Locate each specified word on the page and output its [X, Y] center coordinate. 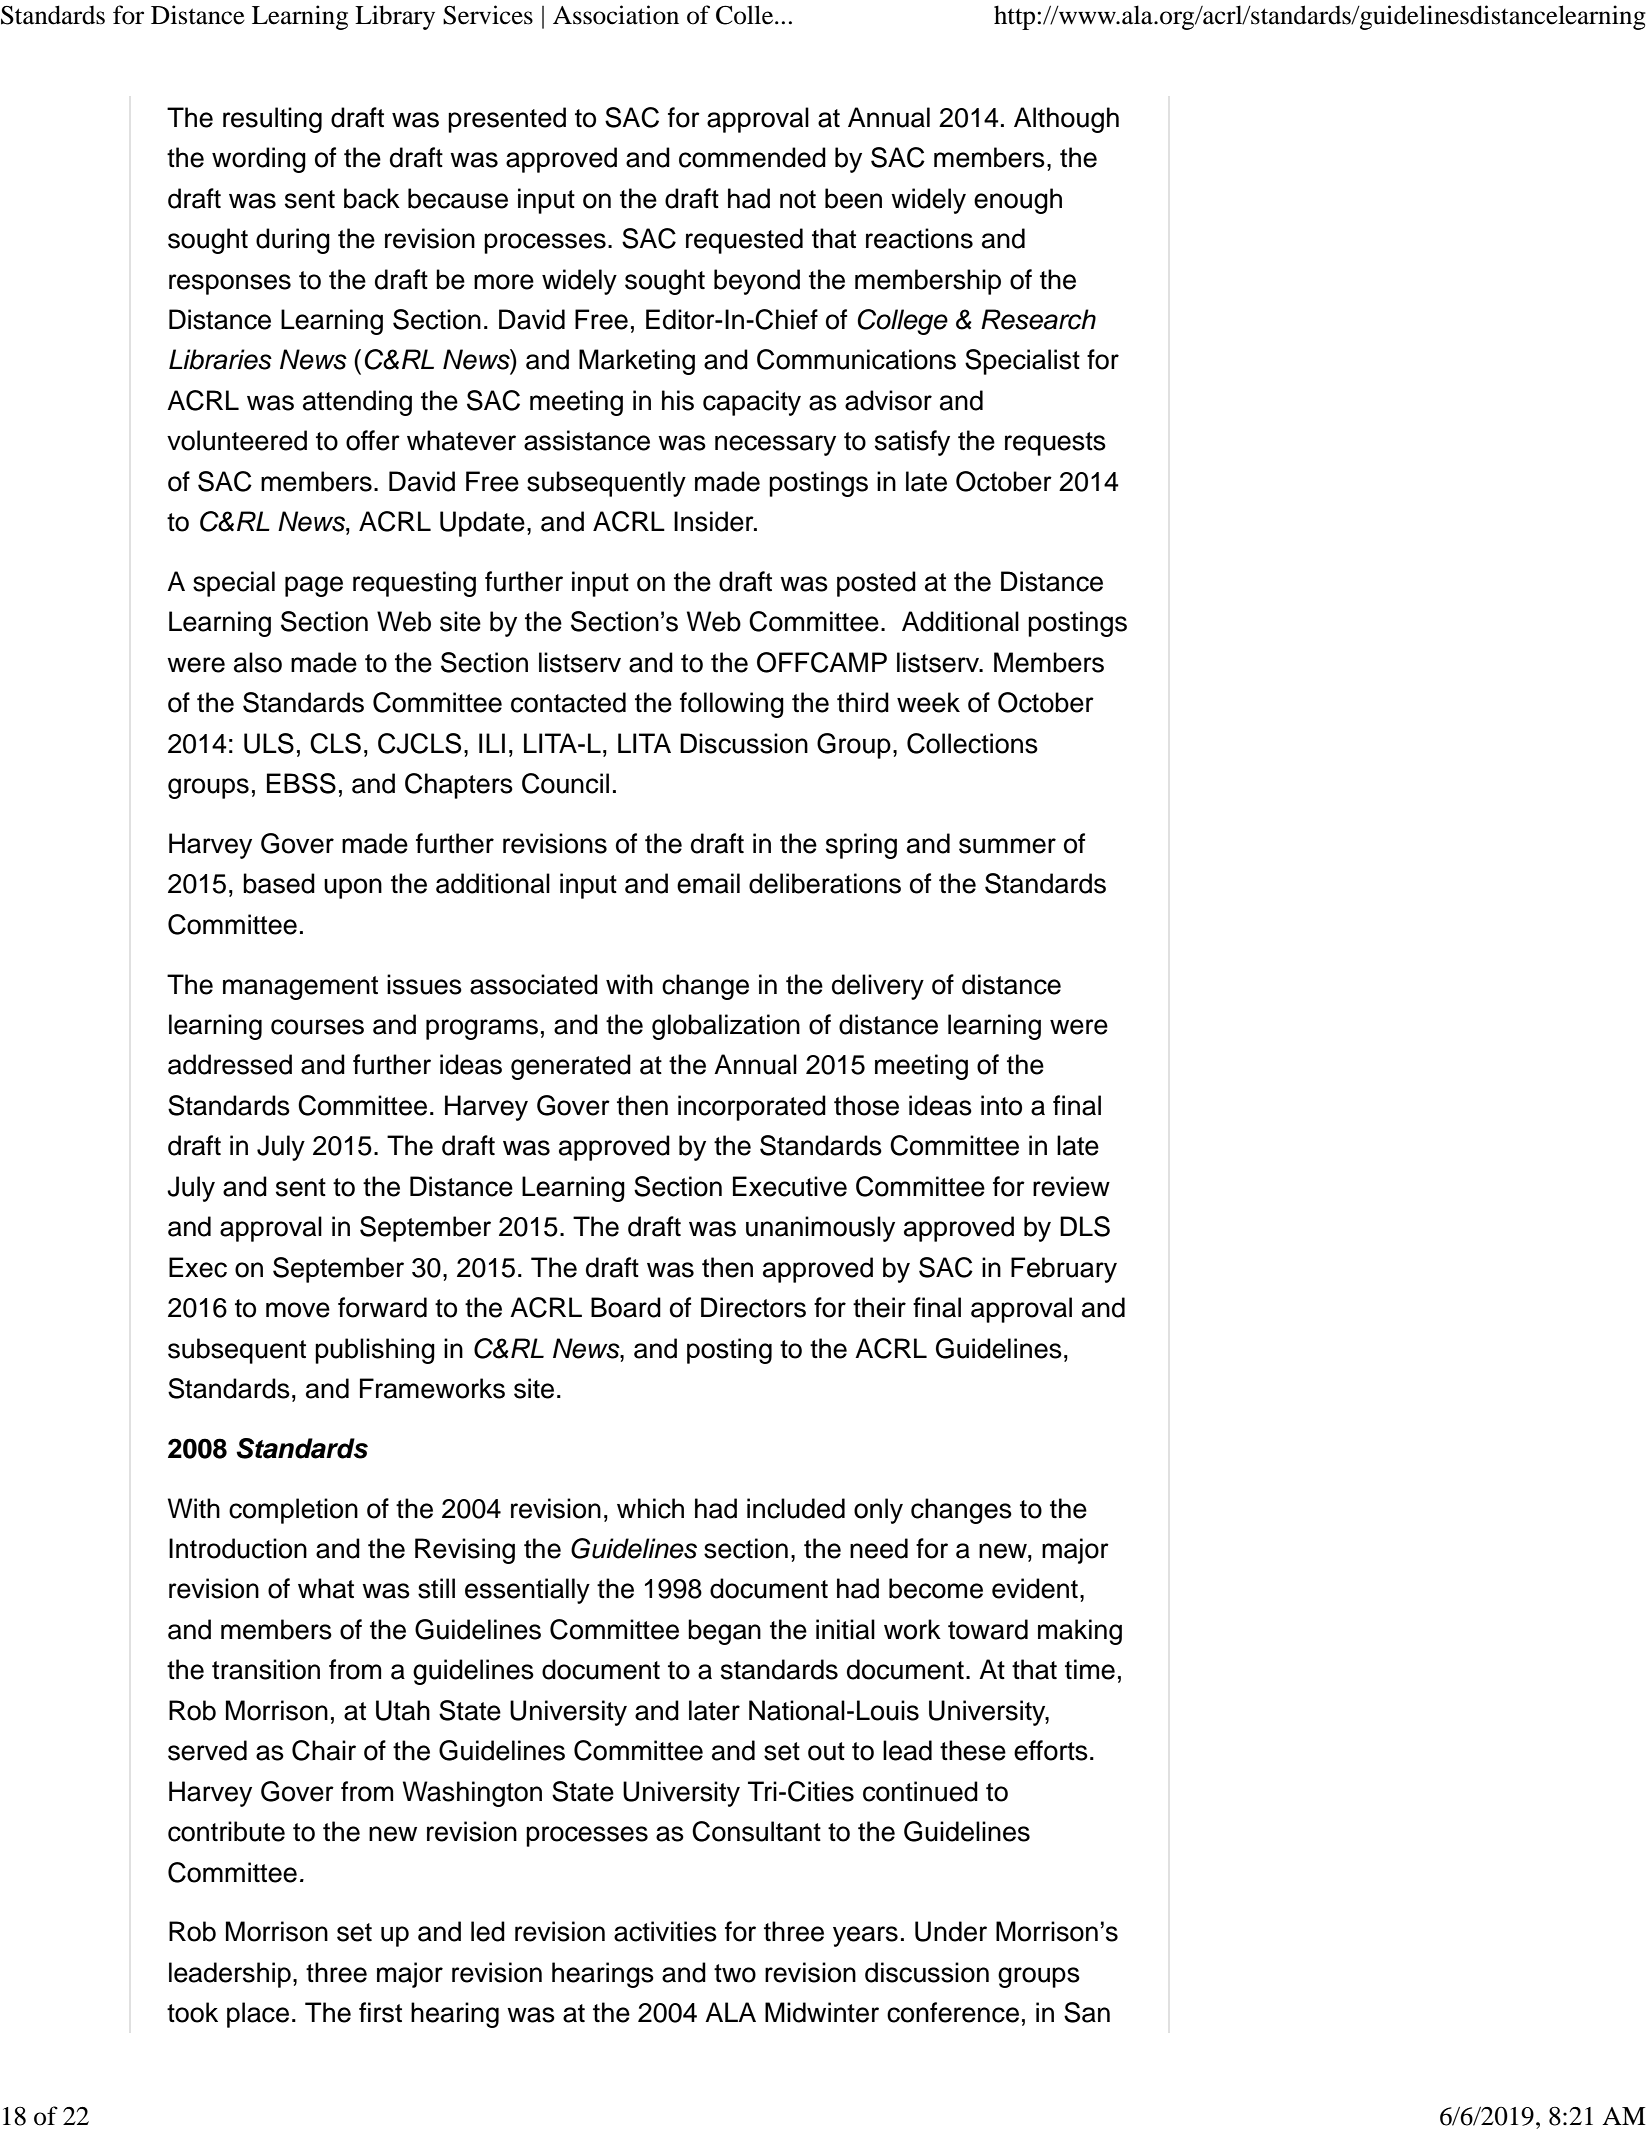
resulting [272, 120]
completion [293, 1511]
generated [571, 1067]
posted [876, 584]
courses [317, 1027]
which [650, 1508]
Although [1066, 120]
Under [951, 1931]
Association [616, 15]
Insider [715, 521]
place [258, 2015]
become [936, 1588]
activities [665, 1931]
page [314, 586]
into [1001, 1105]
